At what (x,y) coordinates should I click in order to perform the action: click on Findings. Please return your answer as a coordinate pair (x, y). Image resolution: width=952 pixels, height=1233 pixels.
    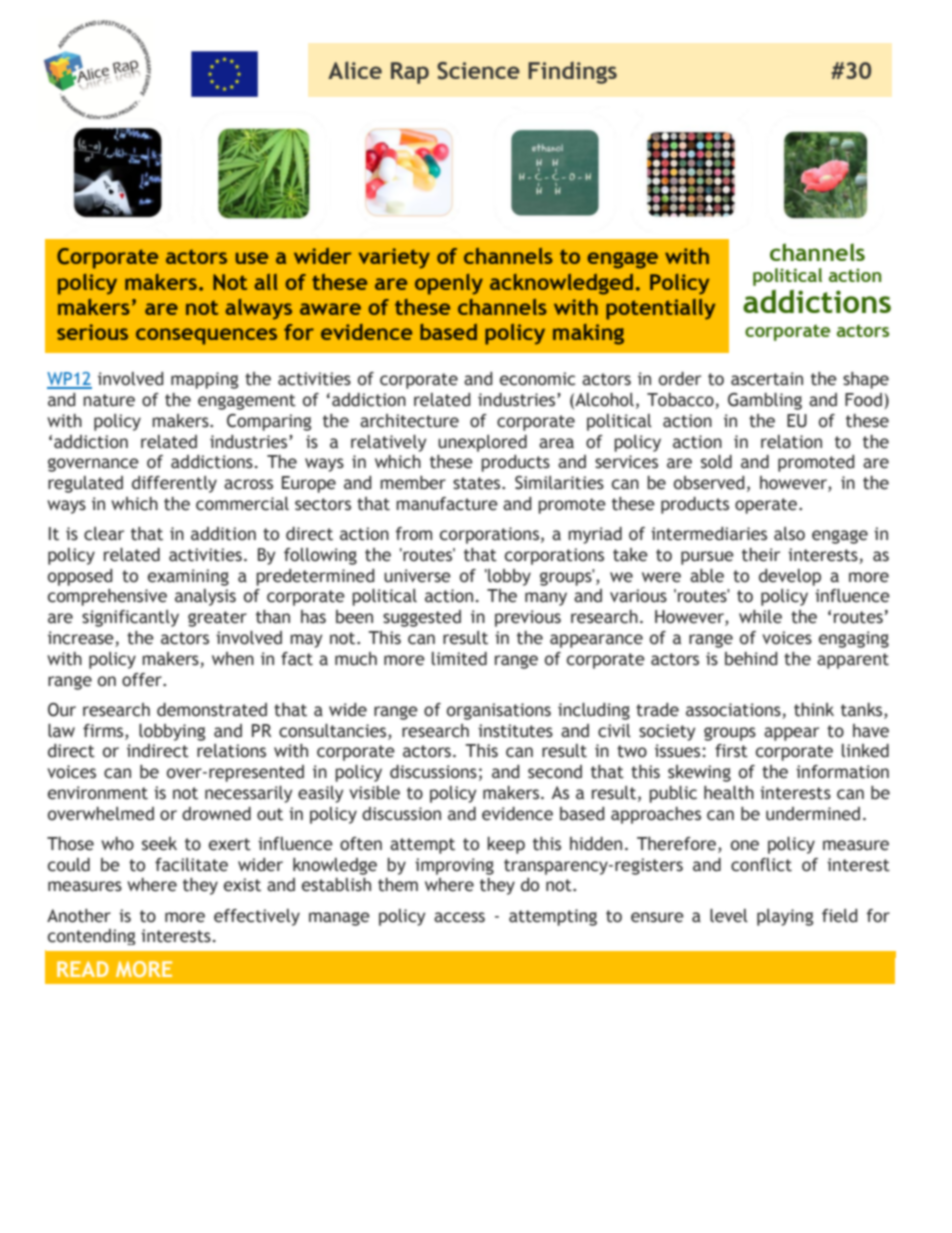
    Looking at the image, I should click on (572, 72).
